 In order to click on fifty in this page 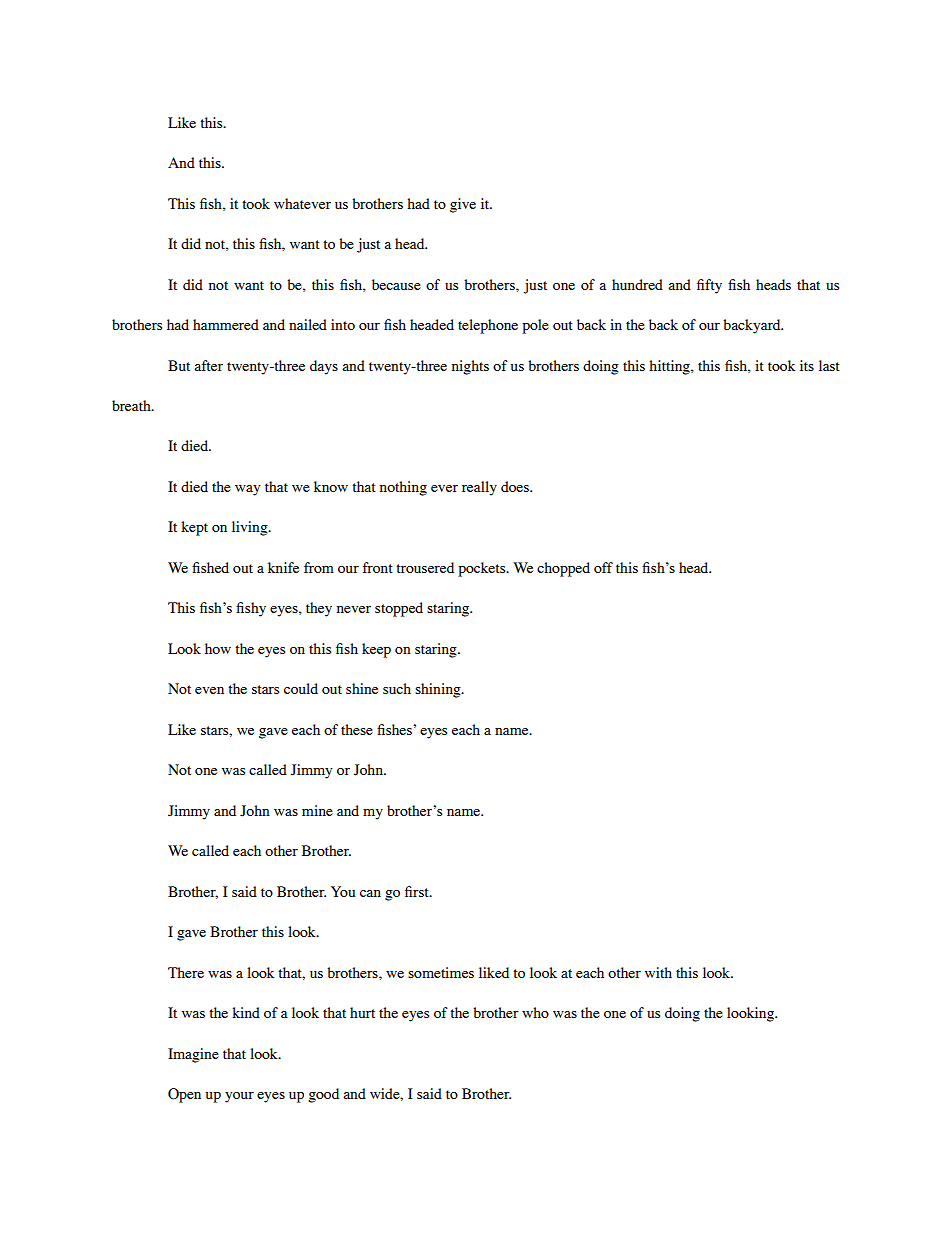, I will do `click(709, 286)`.
